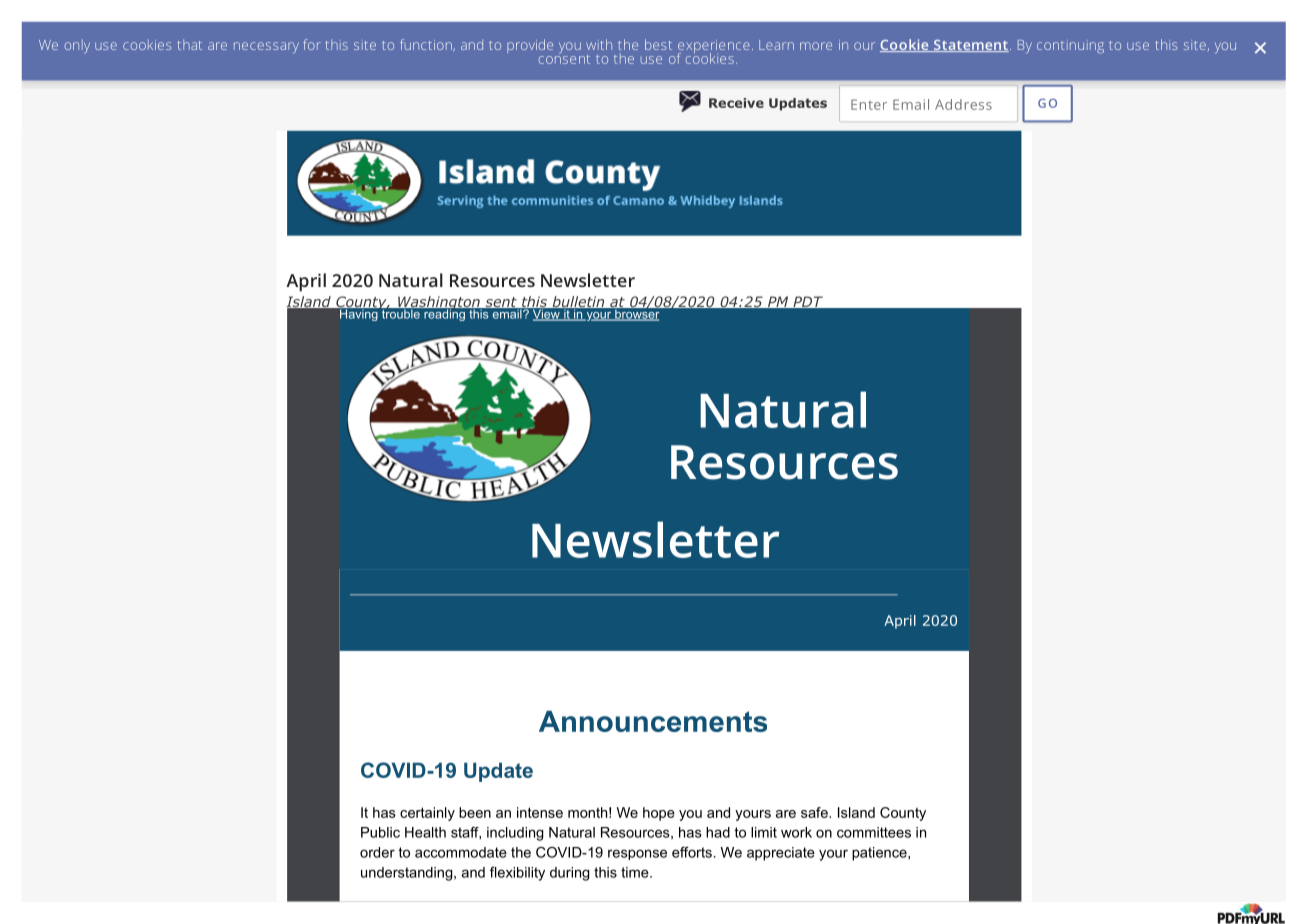 The width and height of the page is (1308, 924). Describe the element at coordinates (189, 44) in the page. I see `that` at that location.
